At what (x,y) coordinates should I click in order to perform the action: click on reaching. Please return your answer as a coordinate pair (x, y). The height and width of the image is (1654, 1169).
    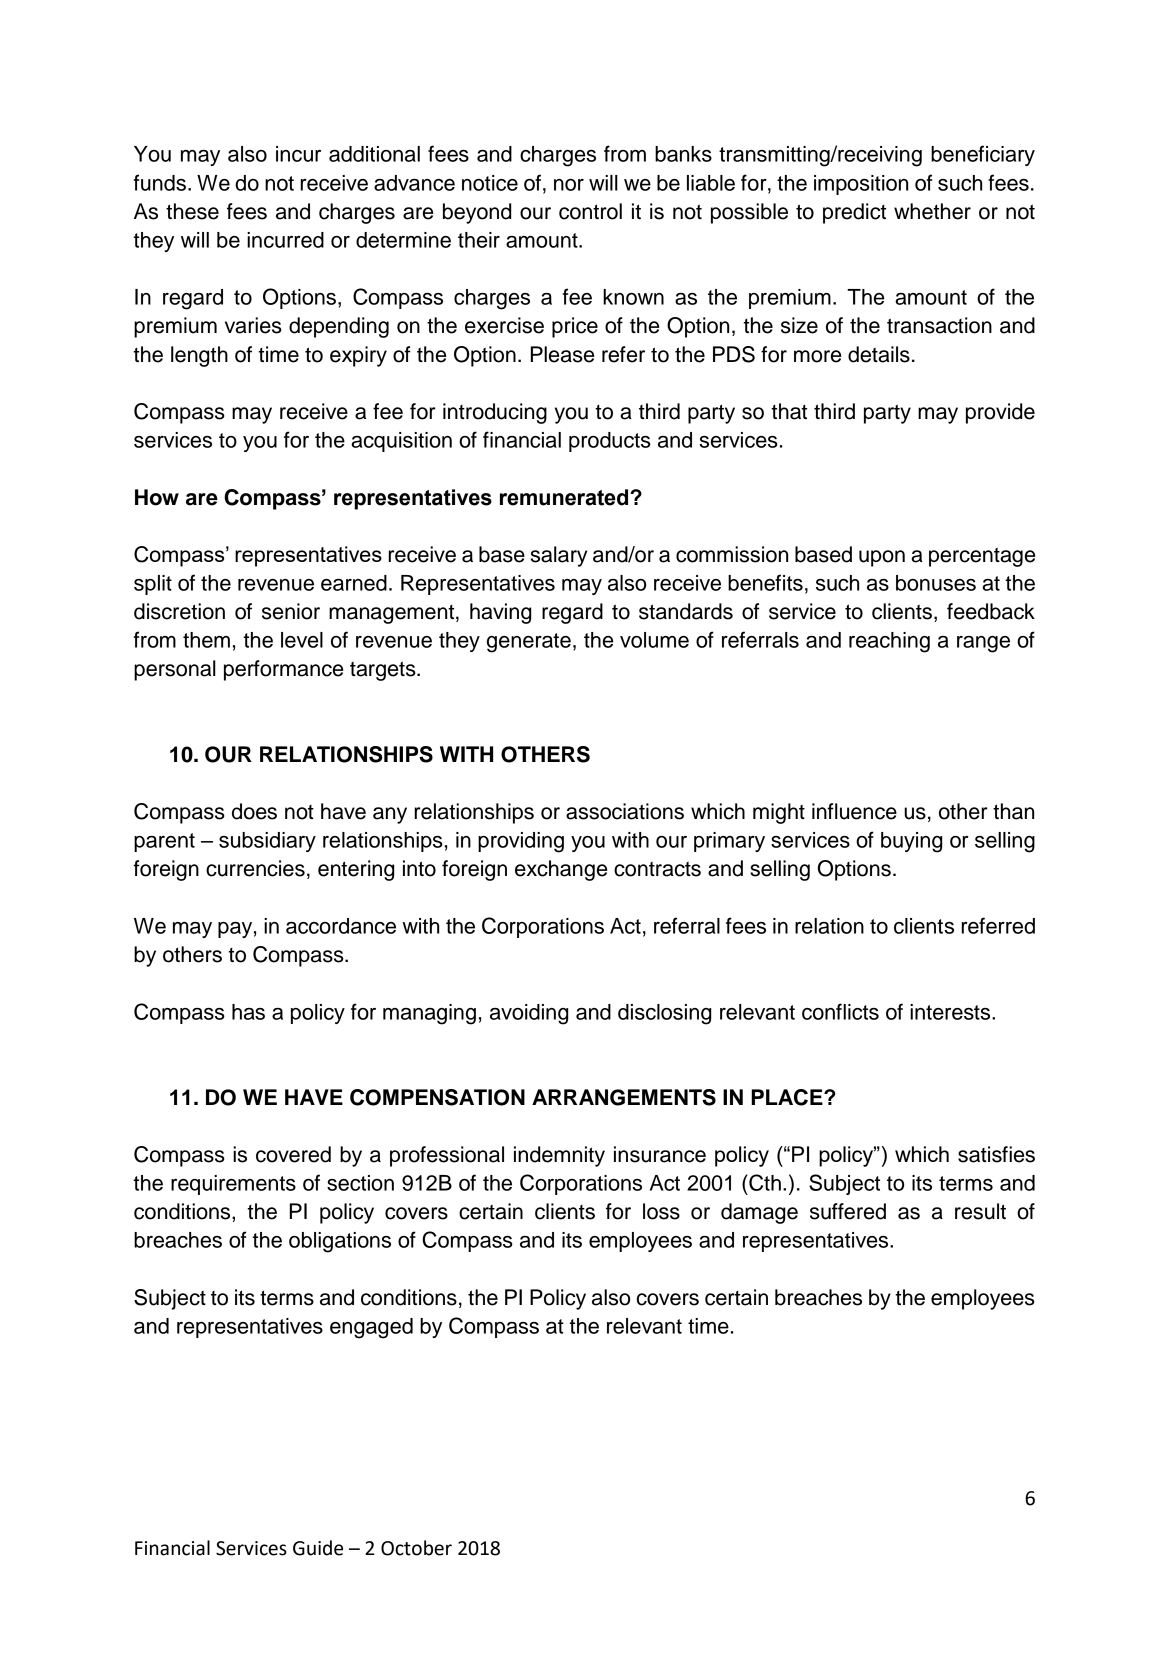
    Looking at the image, I should click on (889, 642).
